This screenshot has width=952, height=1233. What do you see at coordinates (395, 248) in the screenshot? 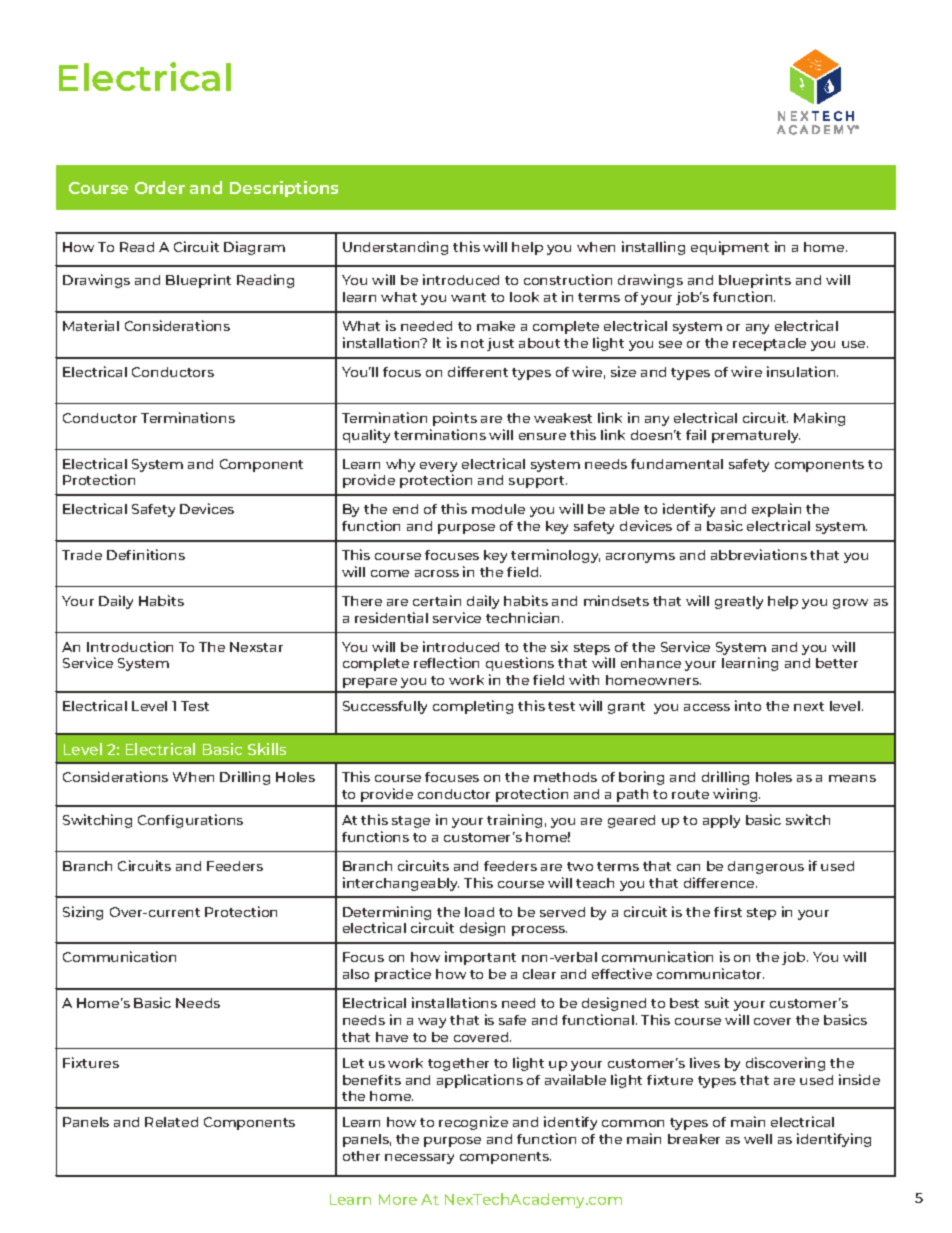
I see `Understanding` at bounding box center [395, 248].
